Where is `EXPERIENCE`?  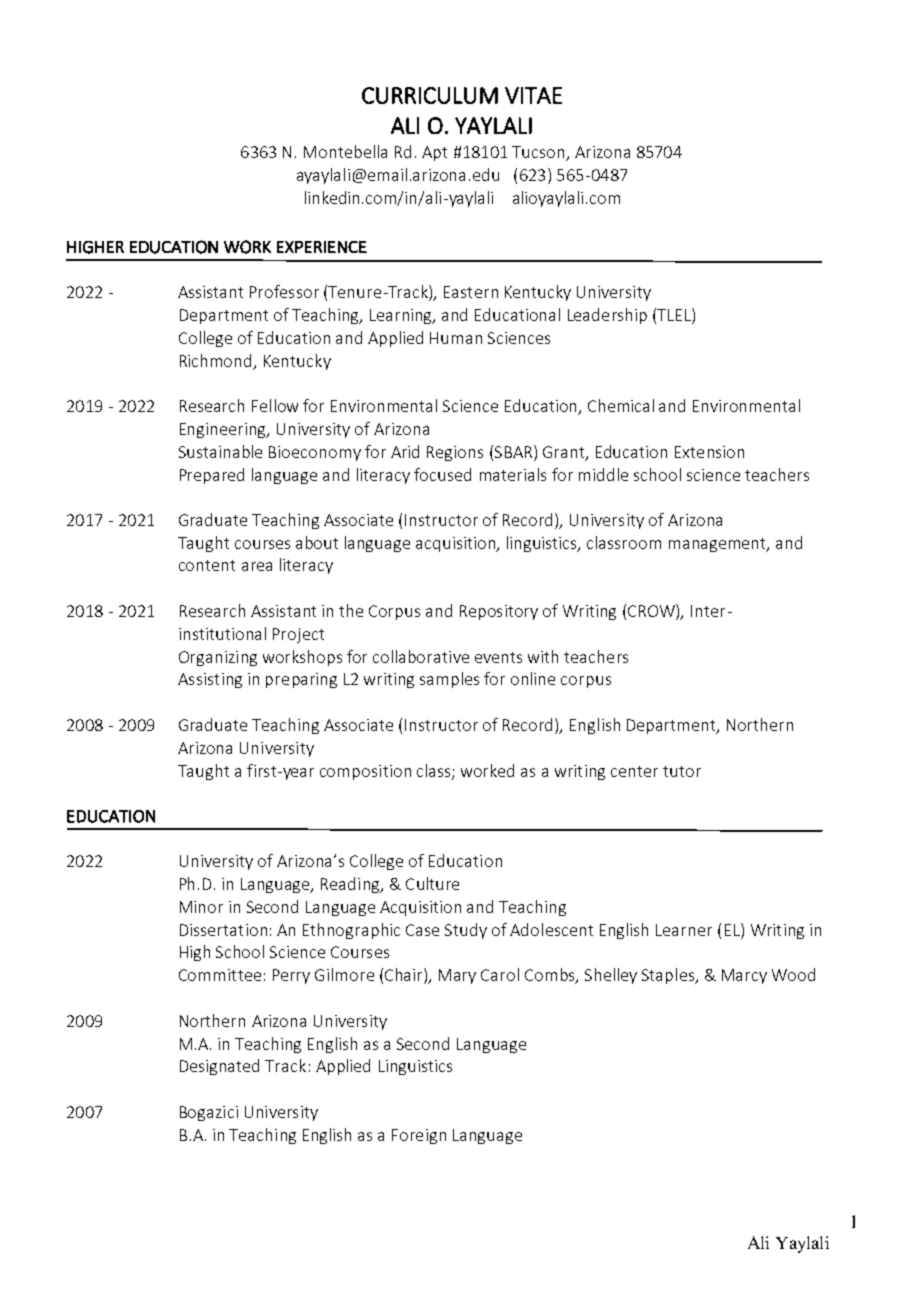 EXPERIENCE is located at coordinates (322, 247).
